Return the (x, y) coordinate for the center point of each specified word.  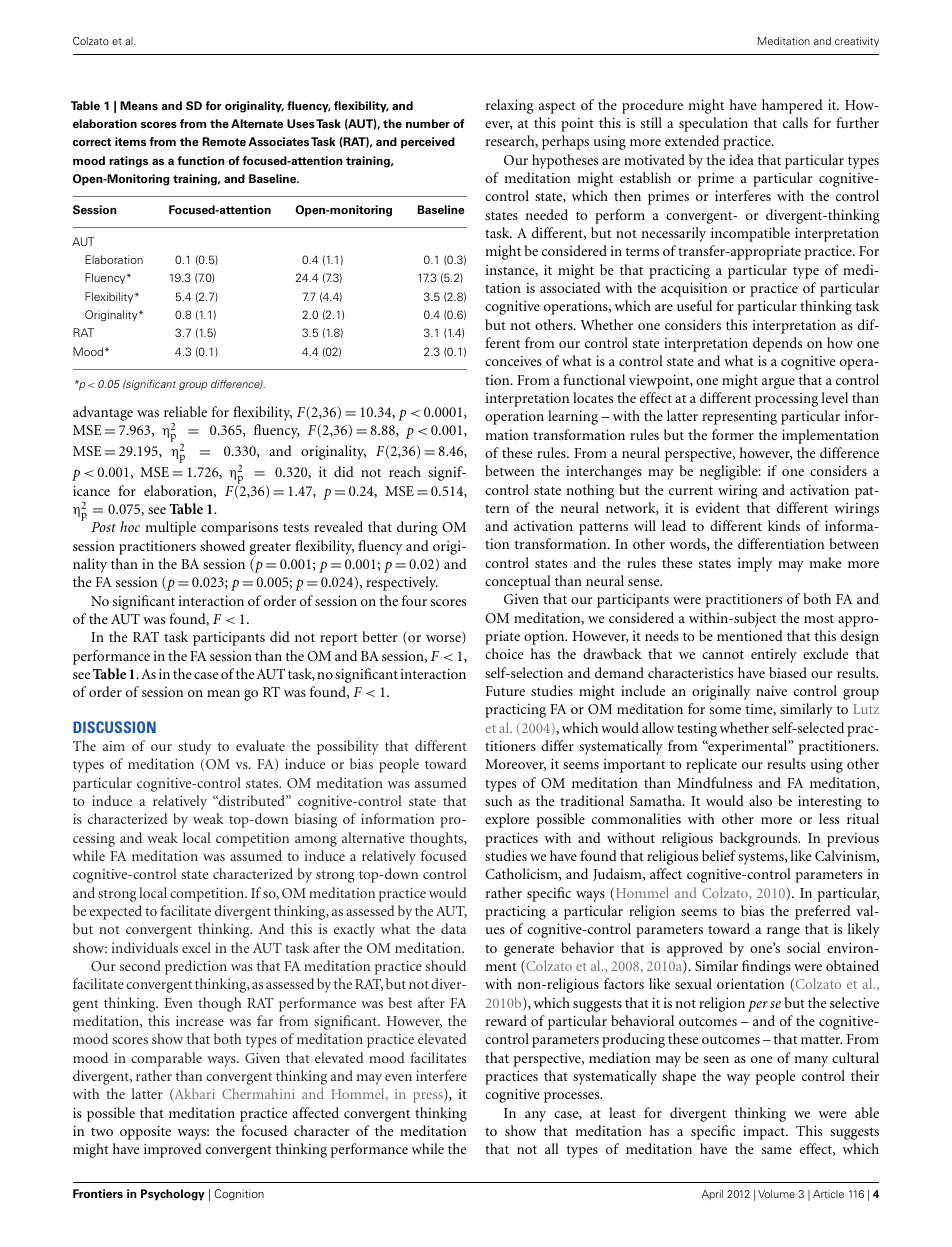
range (783, 932)
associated (570, 287)
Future (505, 691)
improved (173, 1150)
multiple (170, 528)
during (417, 528)
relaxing (510, 106)
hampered (792, 106)
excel (196, 947)
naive (771, 690)
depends (777, 344)
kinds (784, 525)
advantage (103, 413)
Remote (224, 141)
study (194, 747)
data (453, 928)
